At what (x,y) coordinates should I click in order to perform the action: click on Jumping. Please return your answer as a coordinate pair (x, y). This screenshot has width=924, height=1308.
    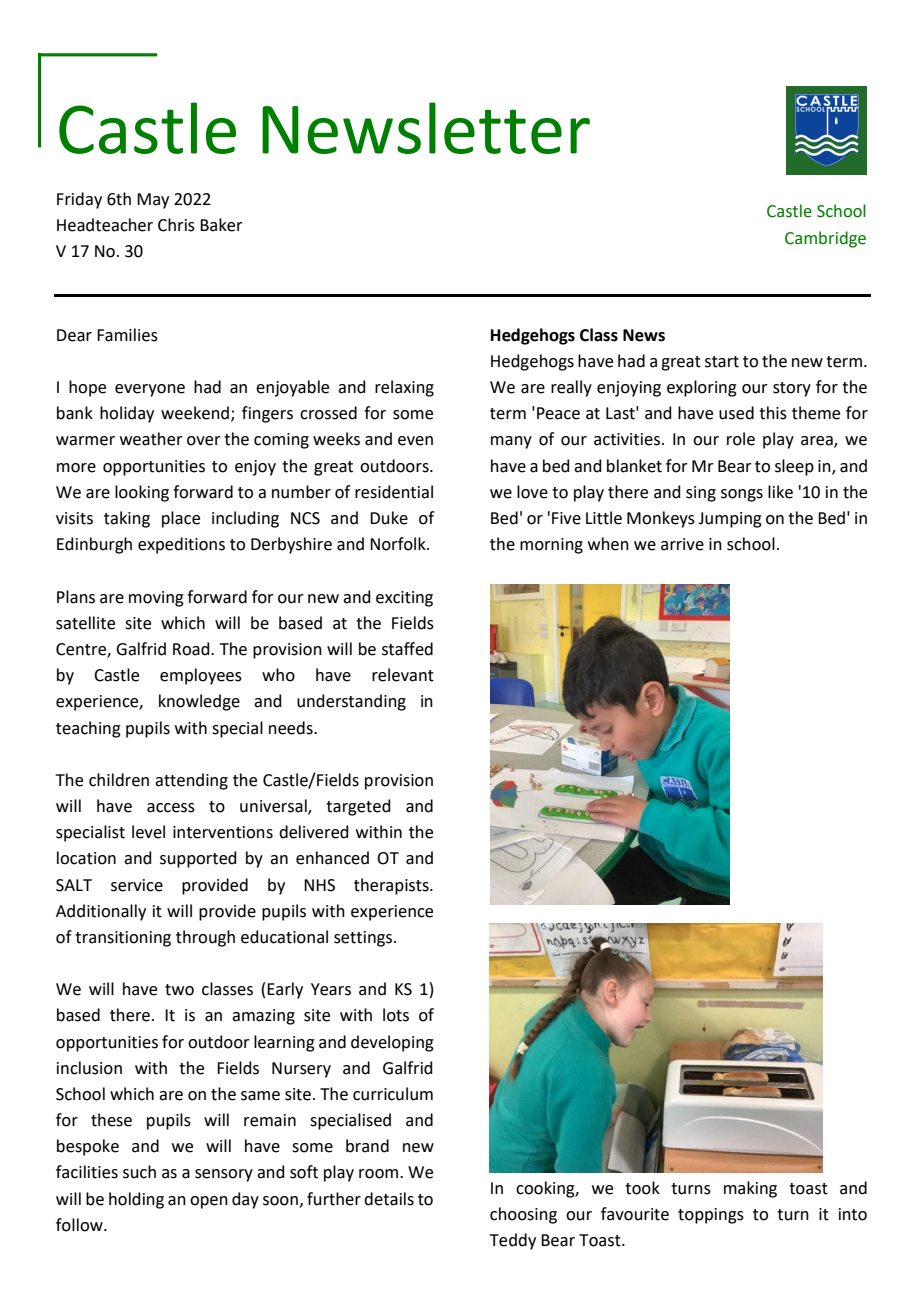
    Looking at the image, I should click on (730, 520).
